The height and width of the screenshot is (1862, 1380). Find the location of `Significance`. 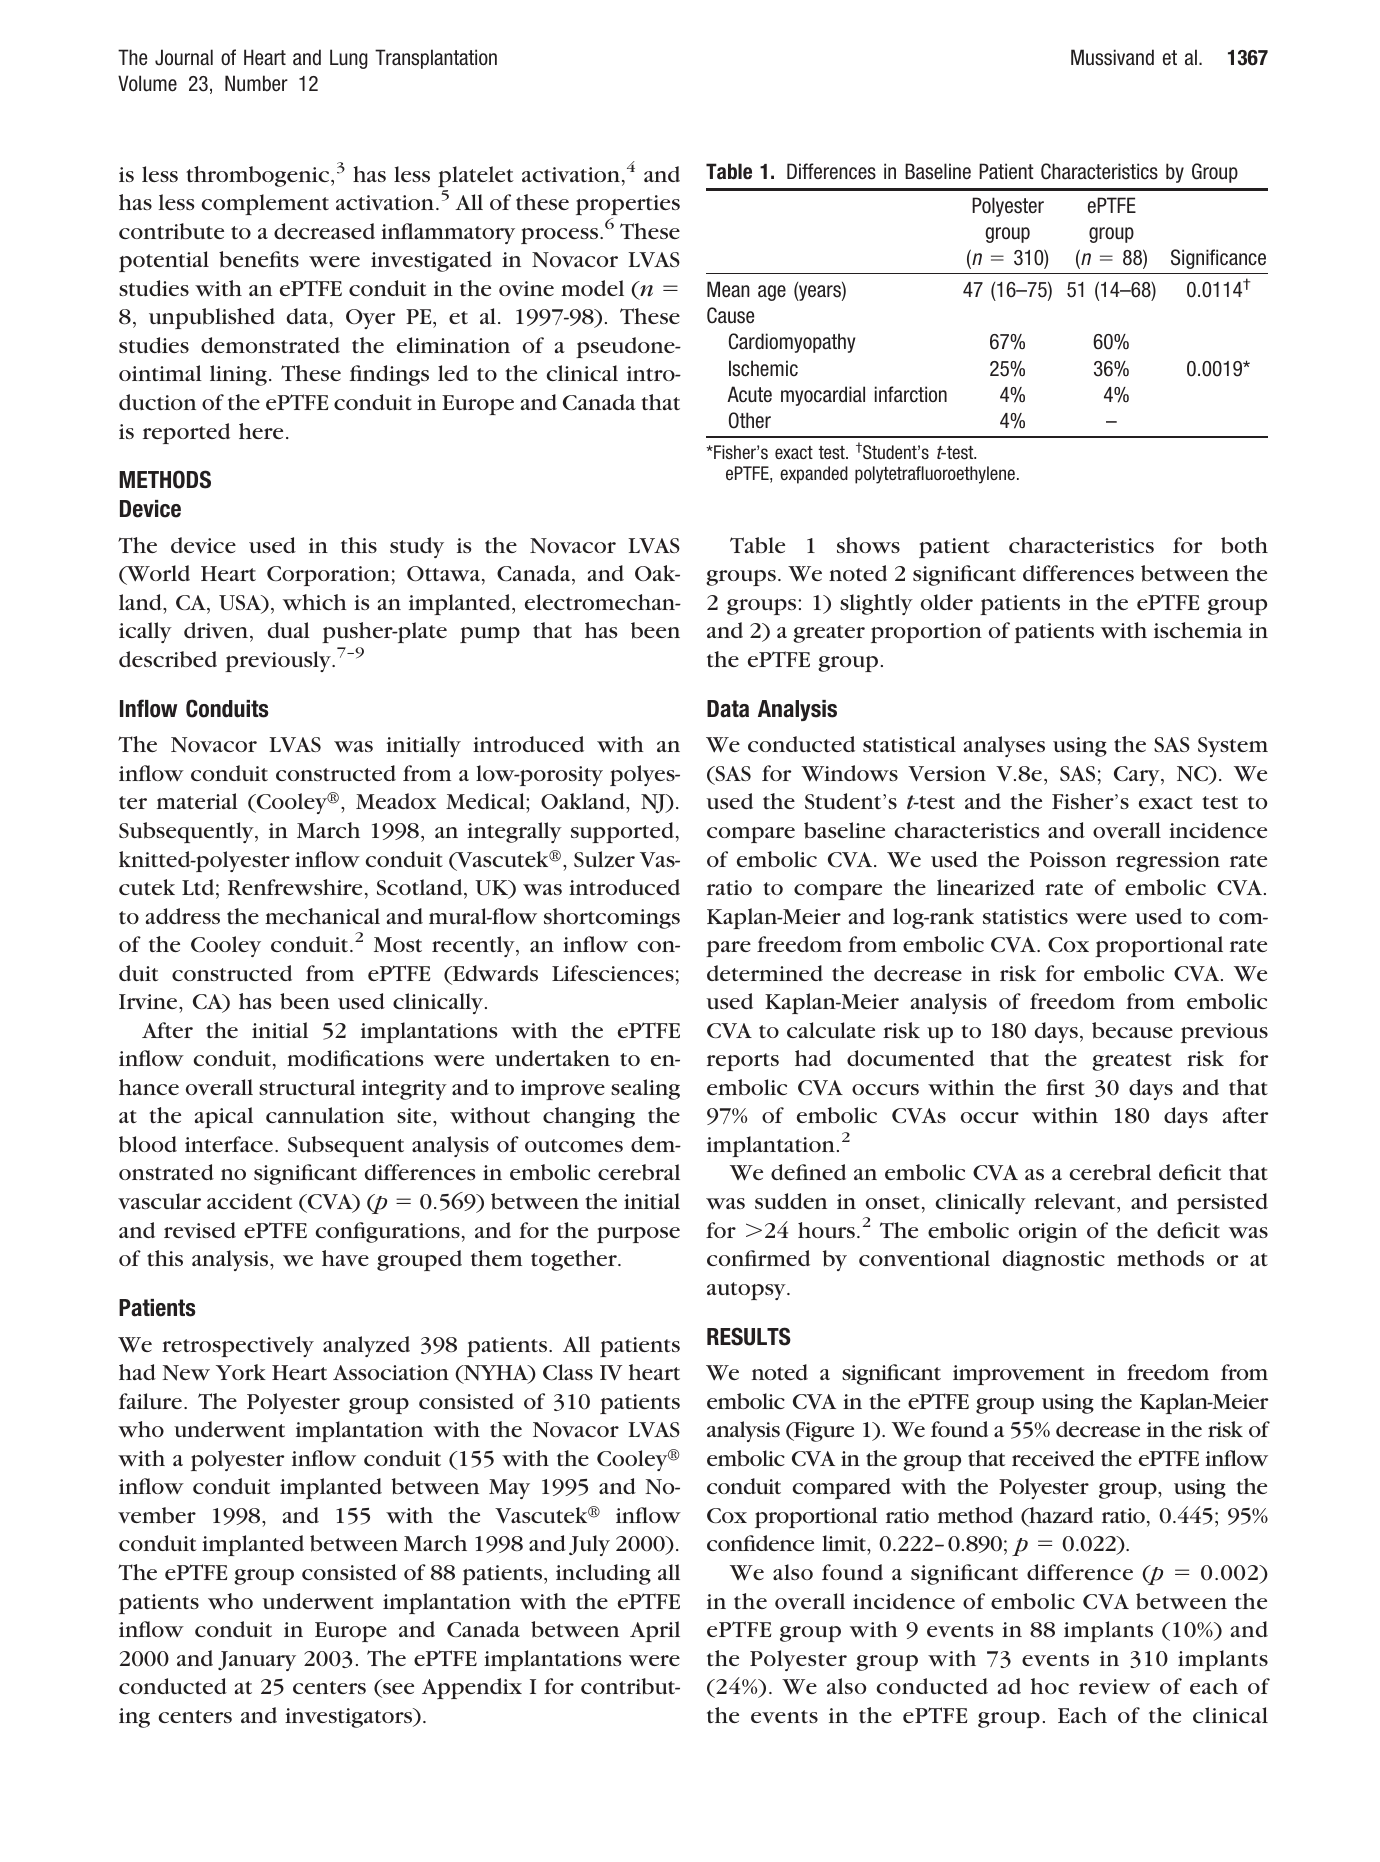

Significance is located at coordinates (1218, 259).
